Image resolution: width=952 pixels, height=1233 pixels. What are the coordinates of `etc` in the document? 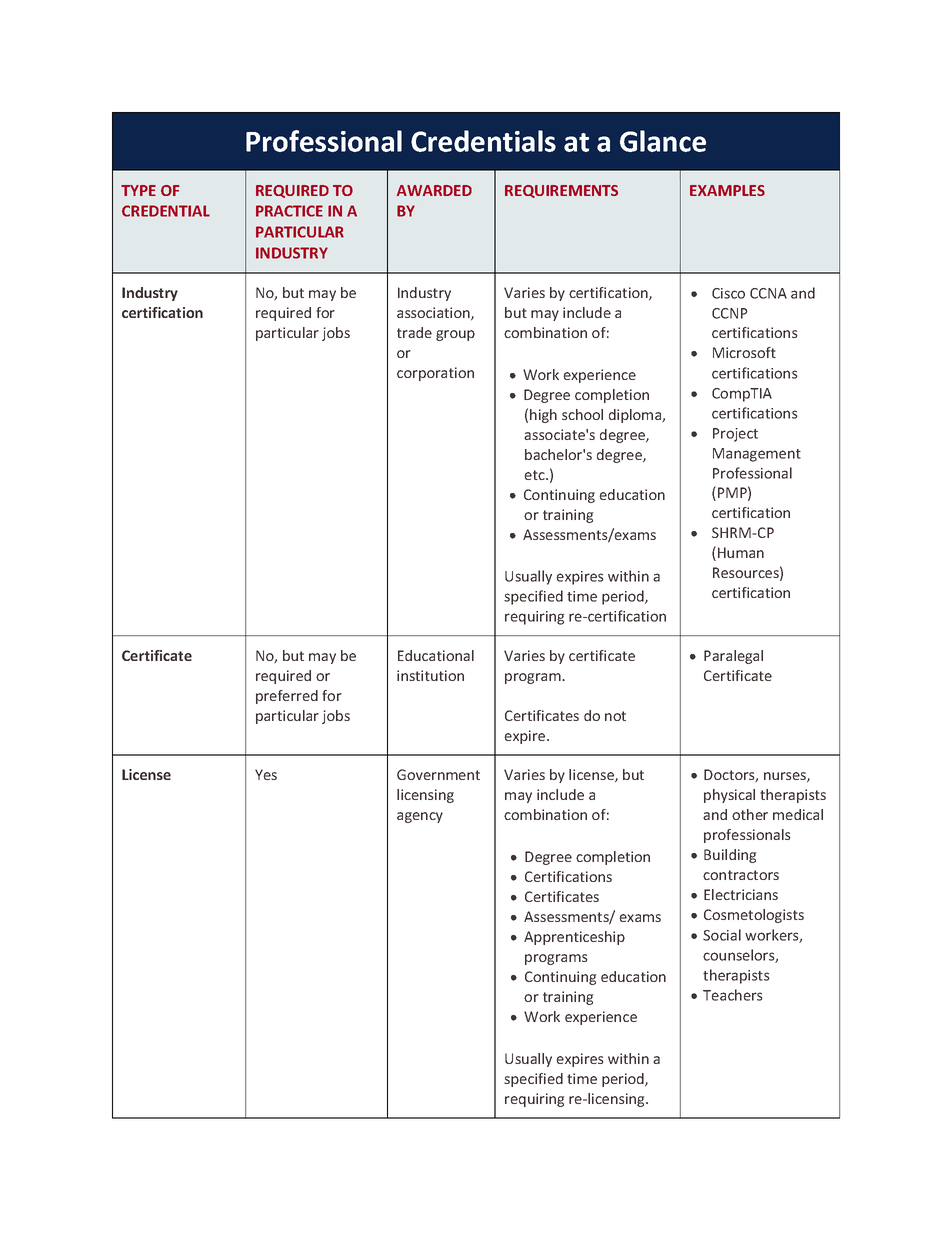 It's located at (535, 475).
